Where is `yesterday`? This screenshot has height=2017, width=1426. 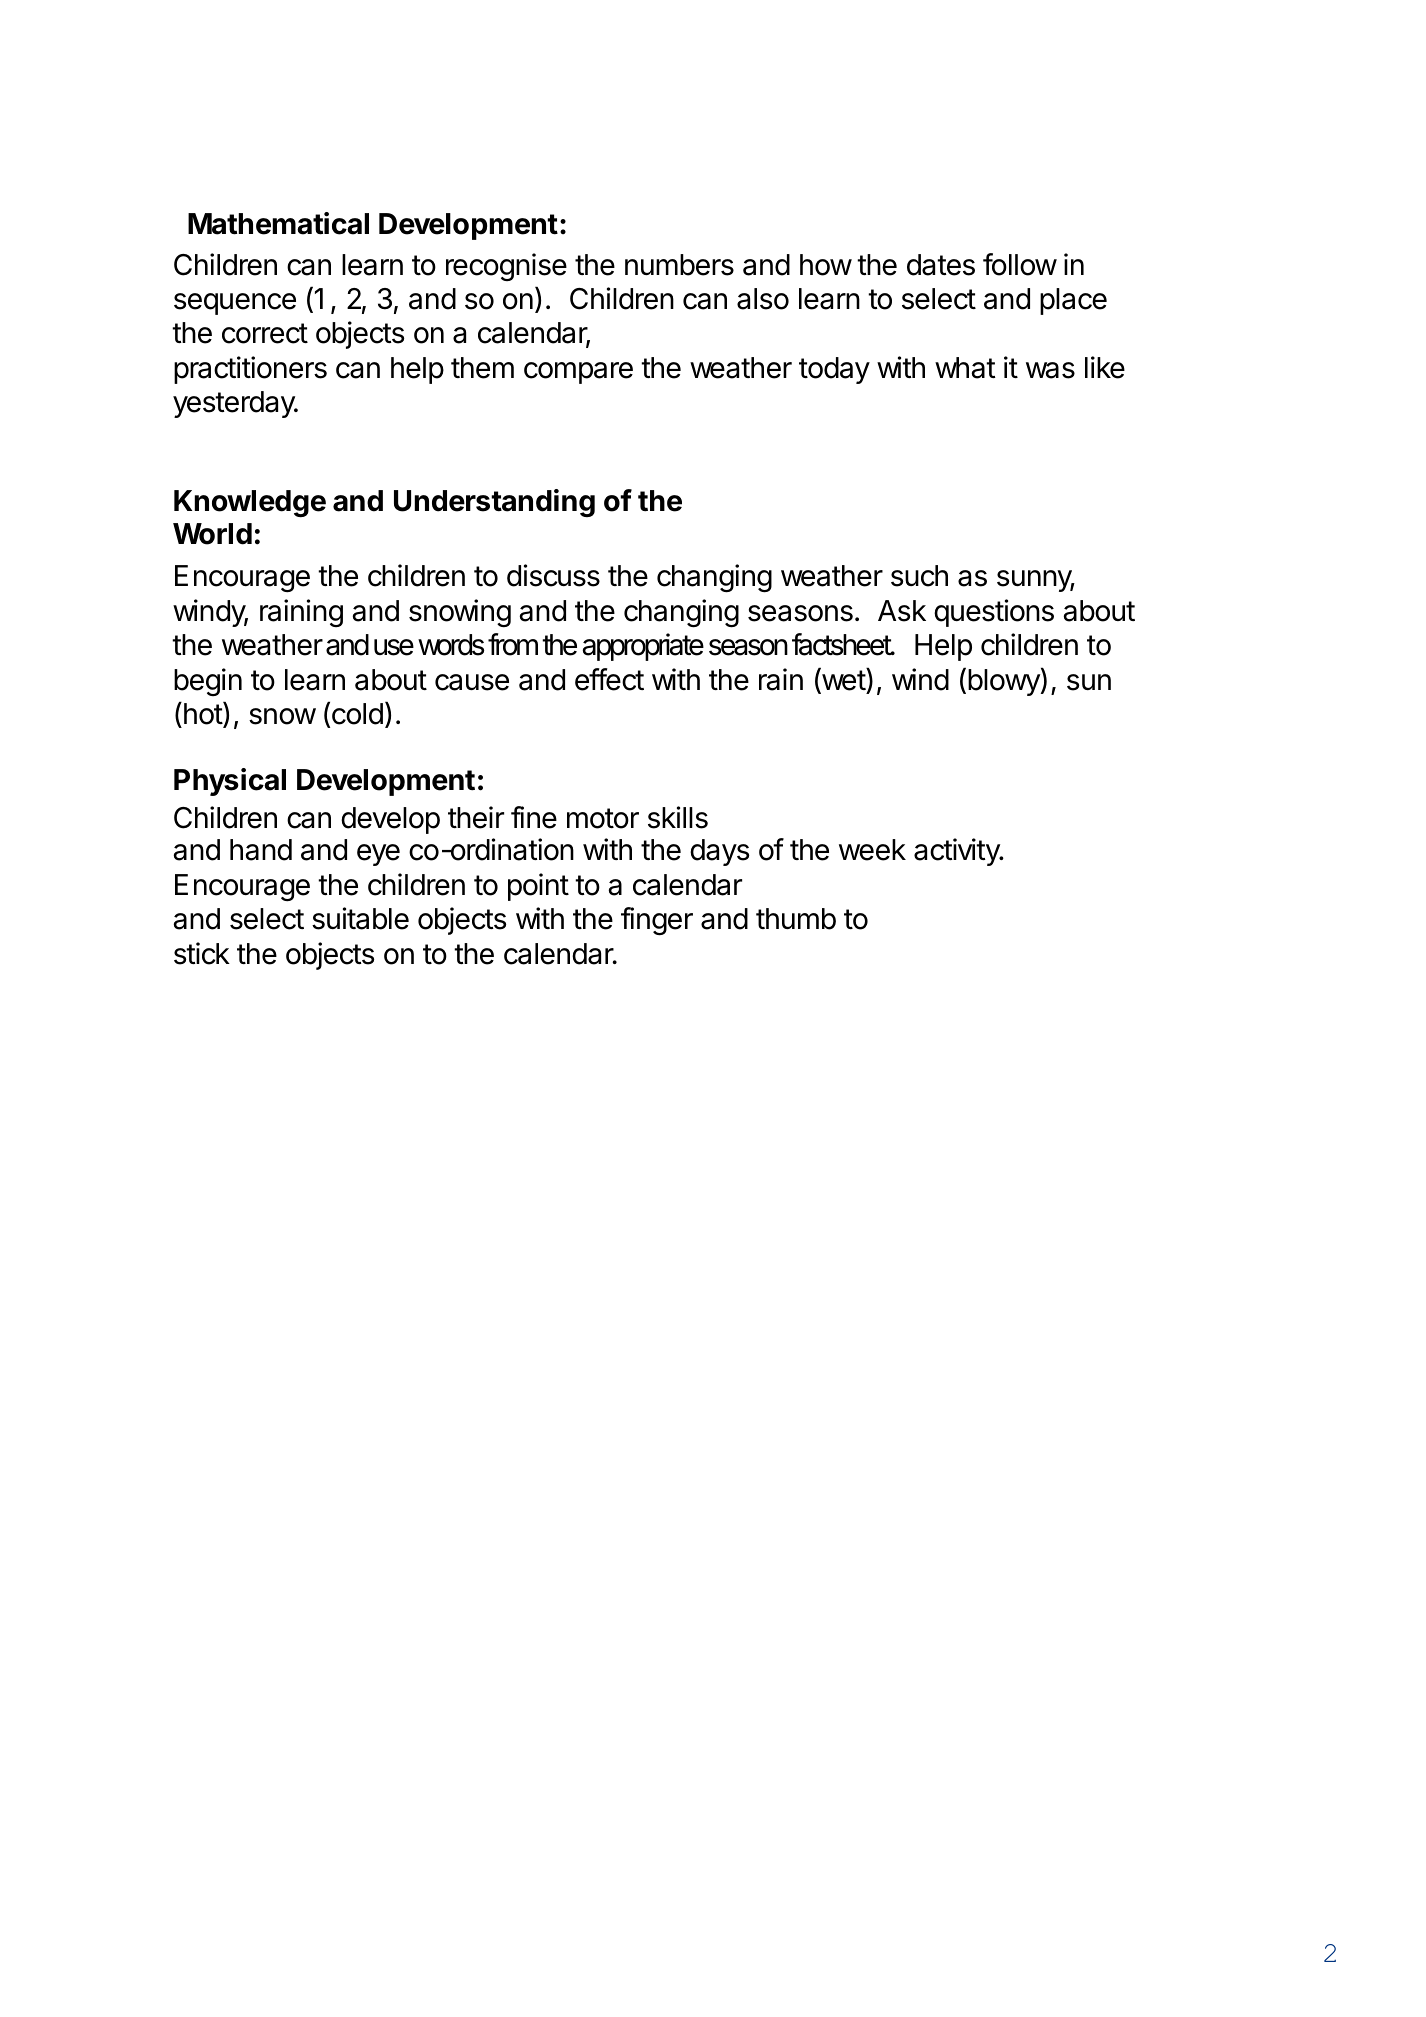
yesterday is located at coordinates (235, 404).
